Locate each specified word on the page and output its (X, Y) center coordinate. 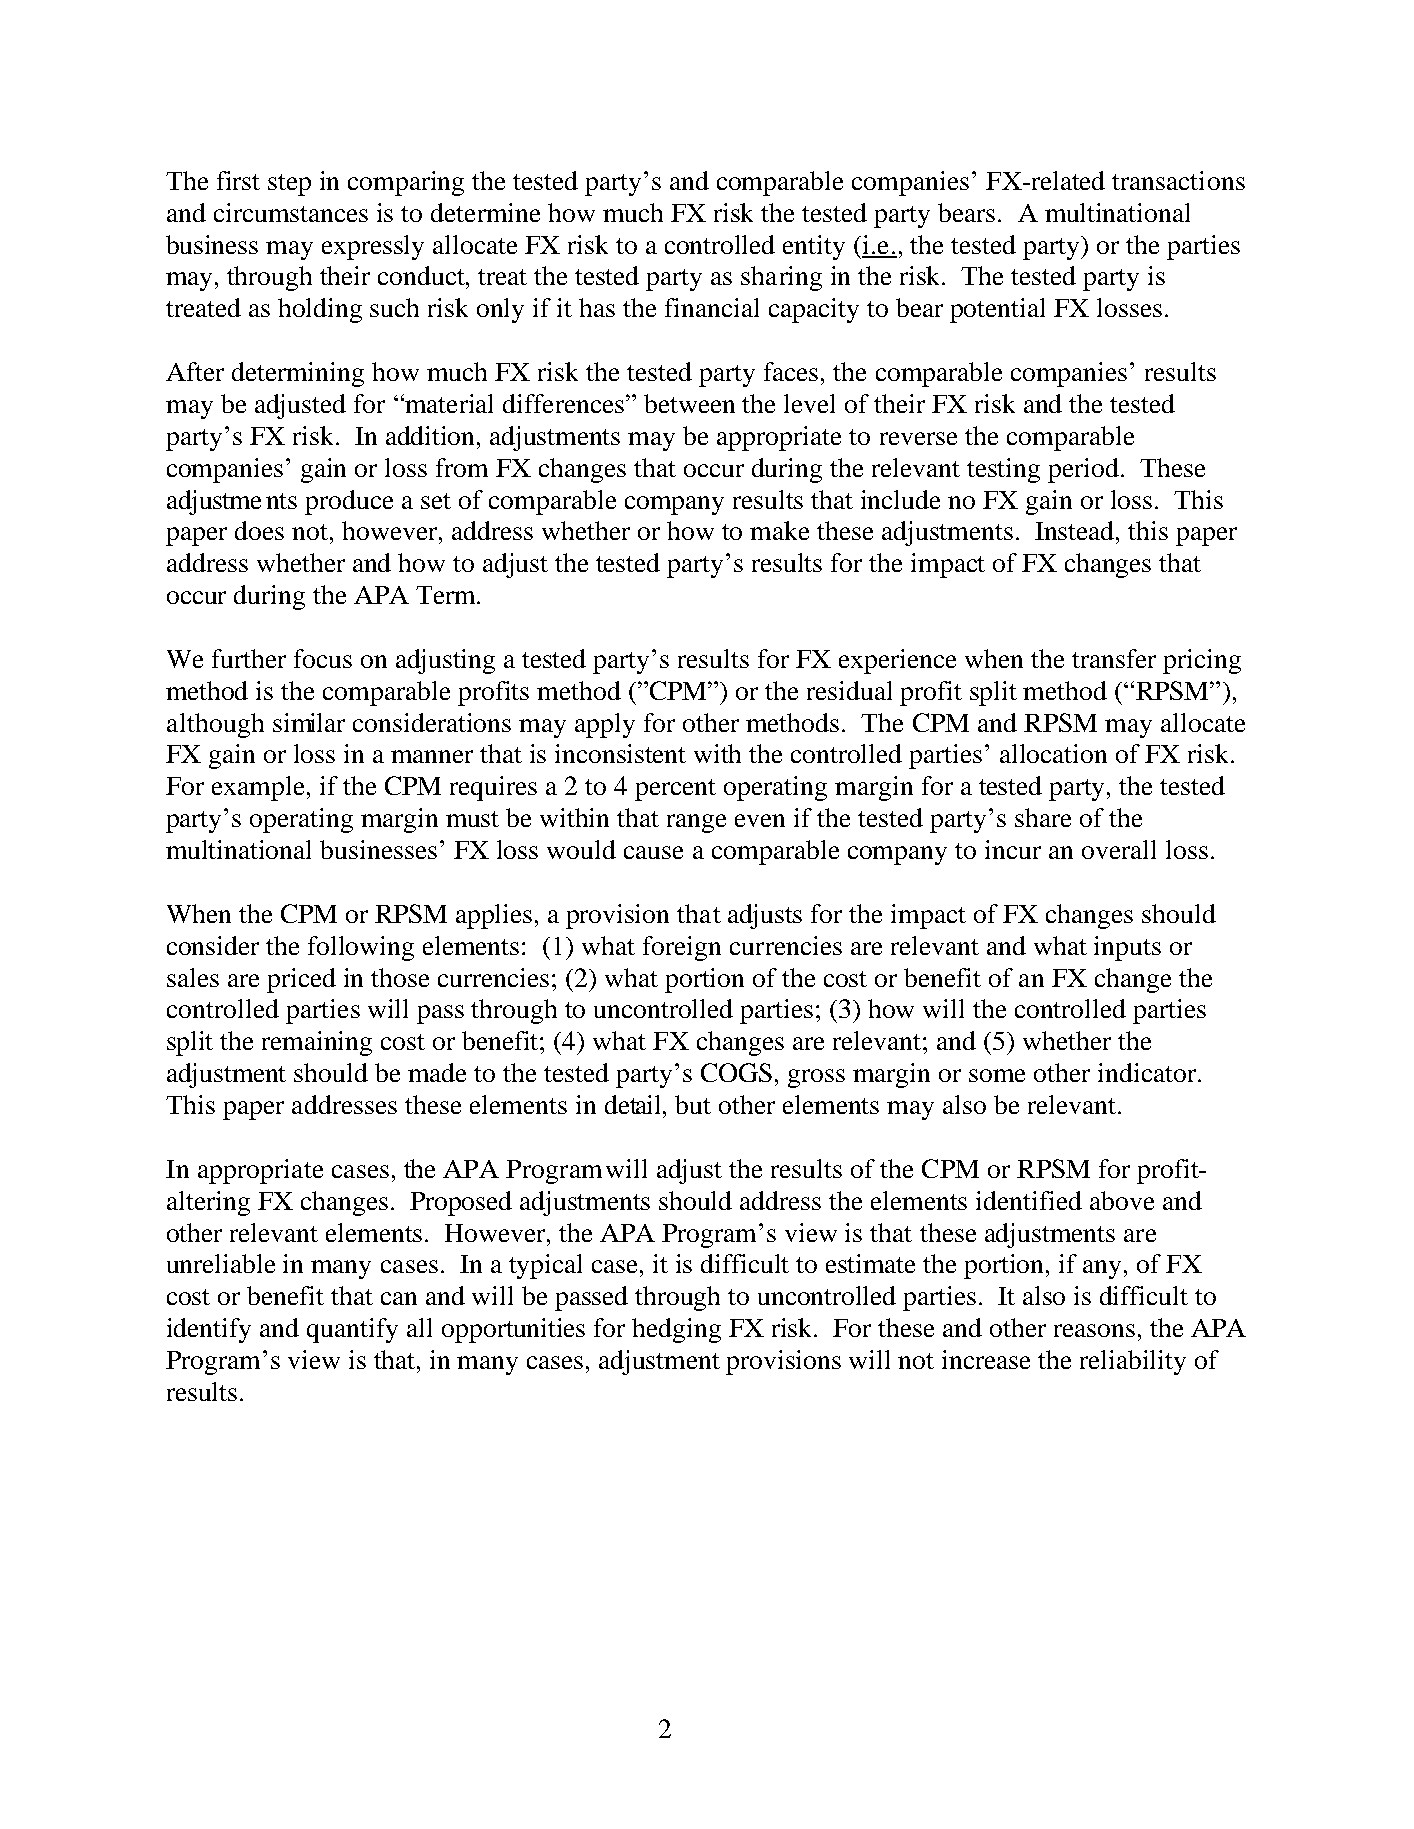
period (1083, 470)
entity (814, 247)
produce (349, 502)
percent (675, 790)
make (779, 530)
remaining (317, 1043)
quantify (352, 1330)
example (258, 788)
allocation (1053, 753)
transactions (1178, 180)
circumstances (291, 212)
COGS (736, 1072)
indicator (1148, 1072)
